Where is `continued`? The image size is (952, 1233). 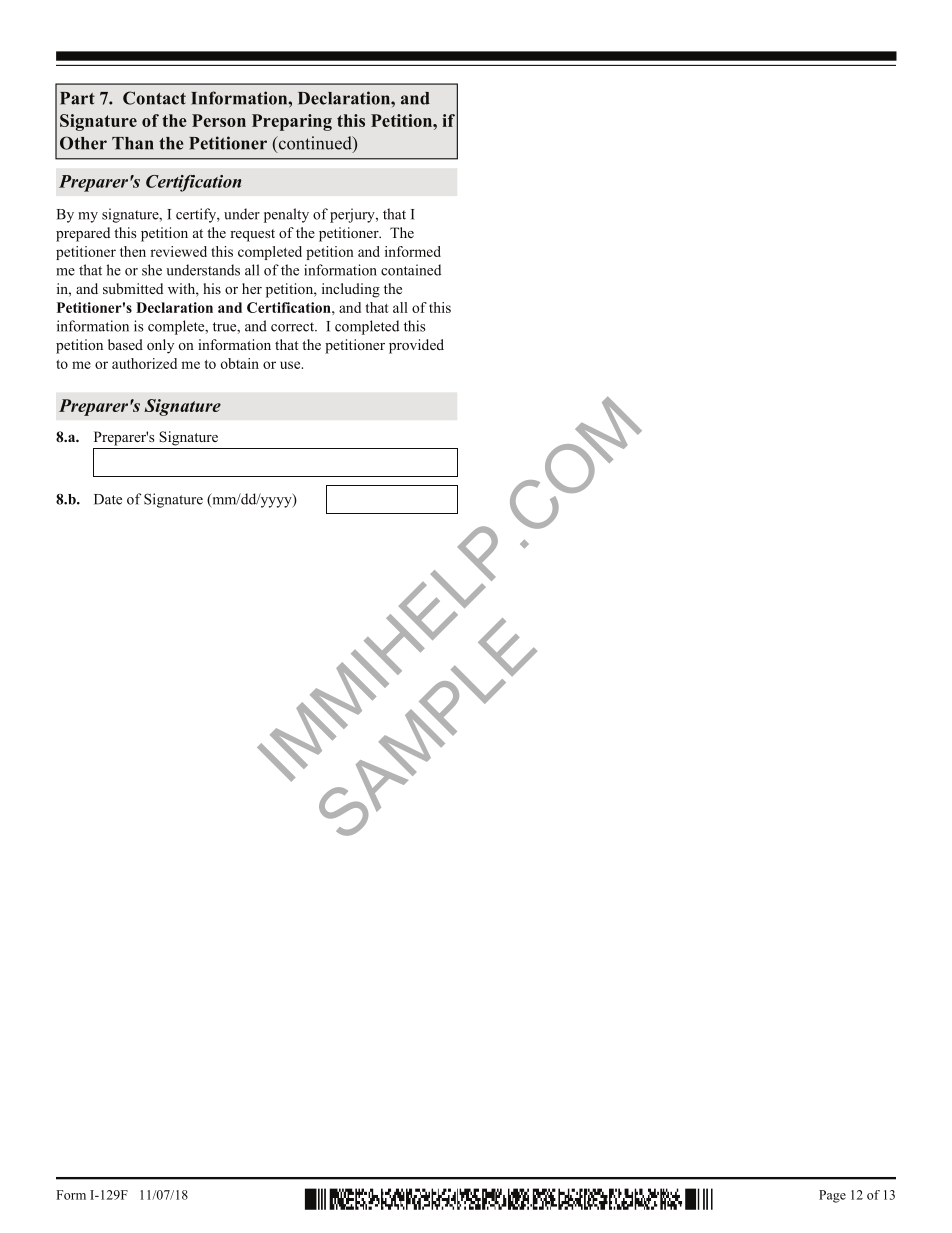 continued is located at coordinates (315, 144).
